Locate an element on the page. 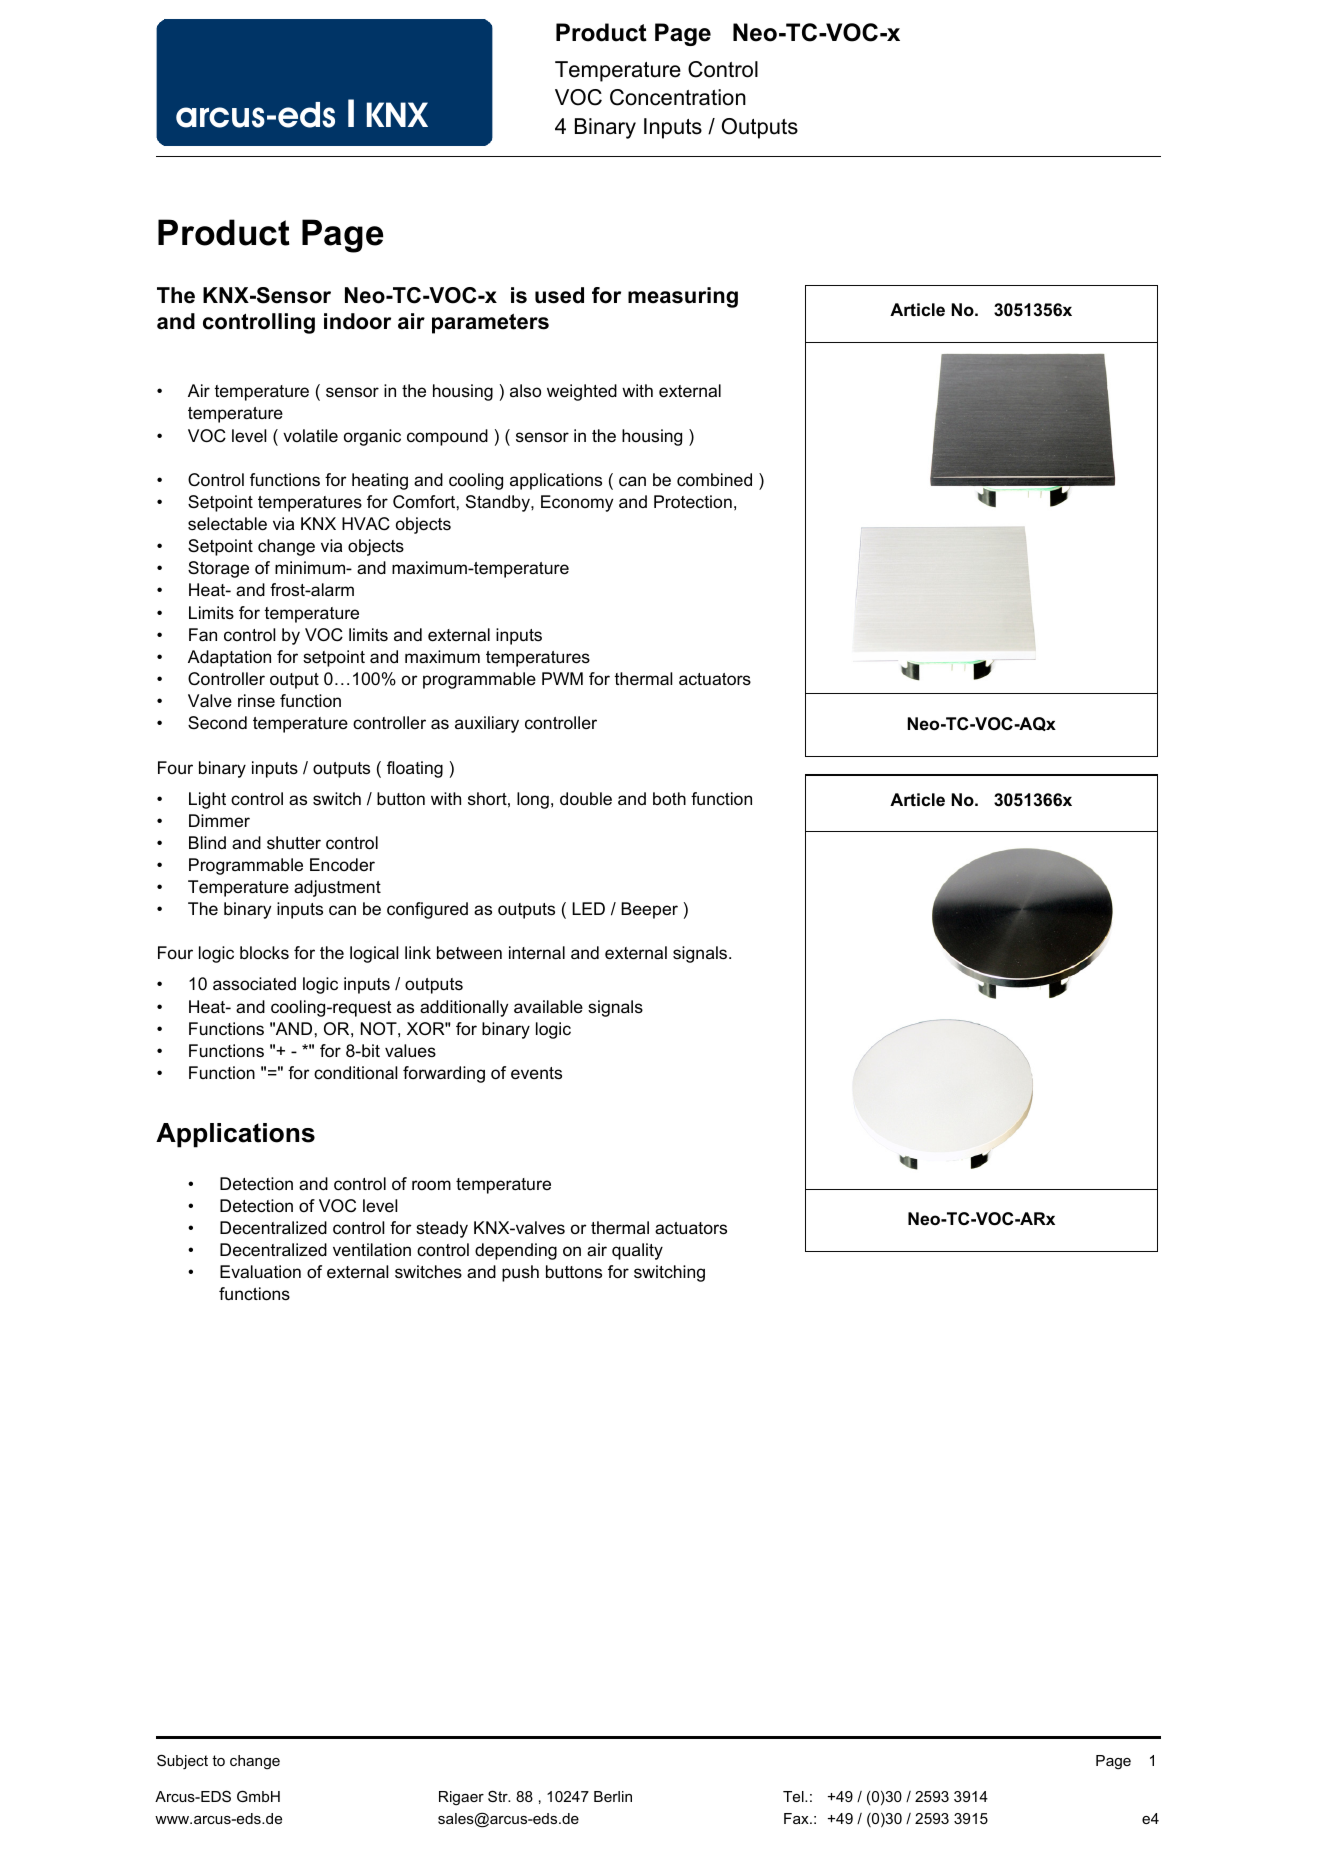 This image has height=1863, width=1317. depending is located at coordinates (516, 1251).
